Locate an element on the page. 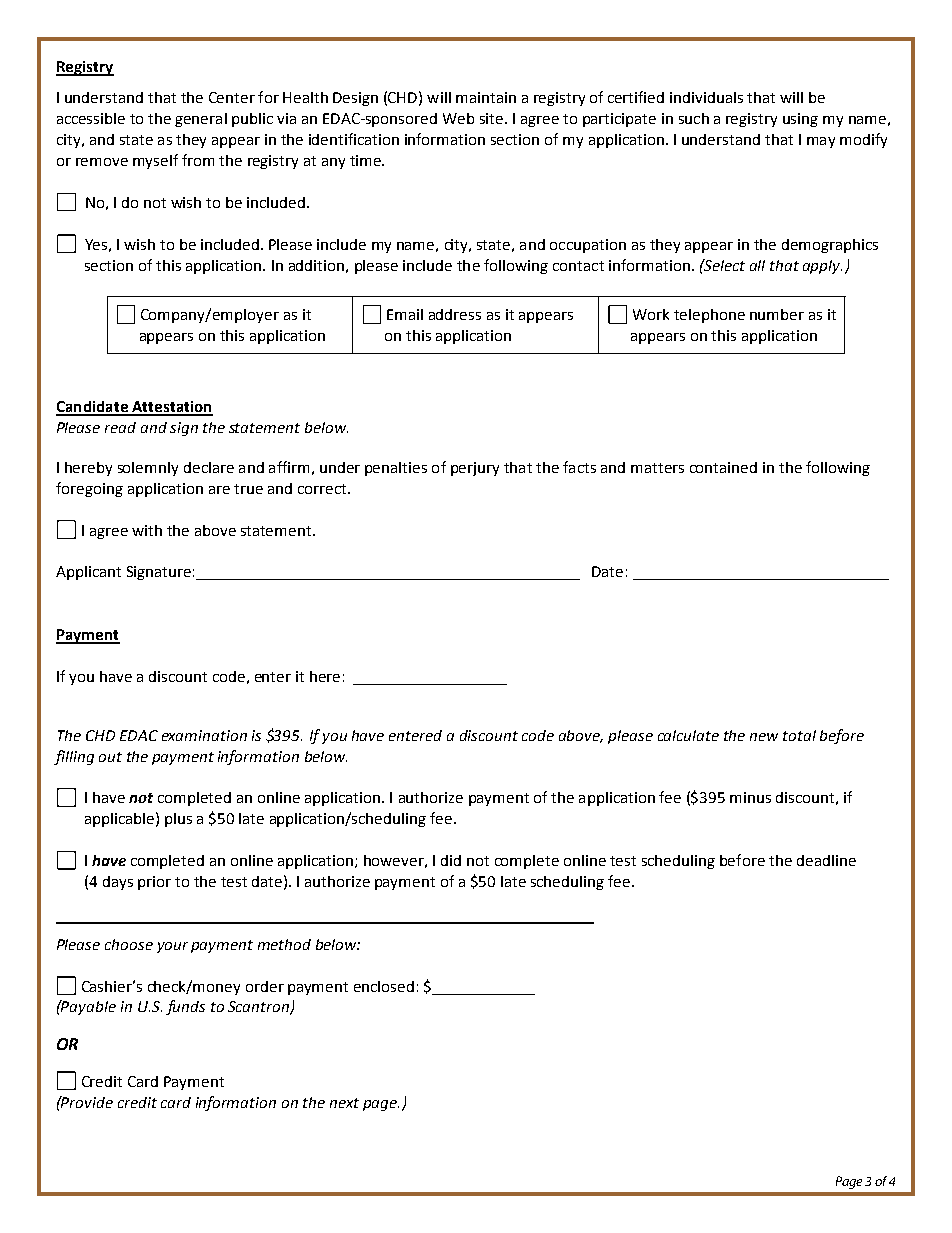 Image resolution: width=952 pixels, height=1233 pixels. total is located at coordinates (799, 735).
